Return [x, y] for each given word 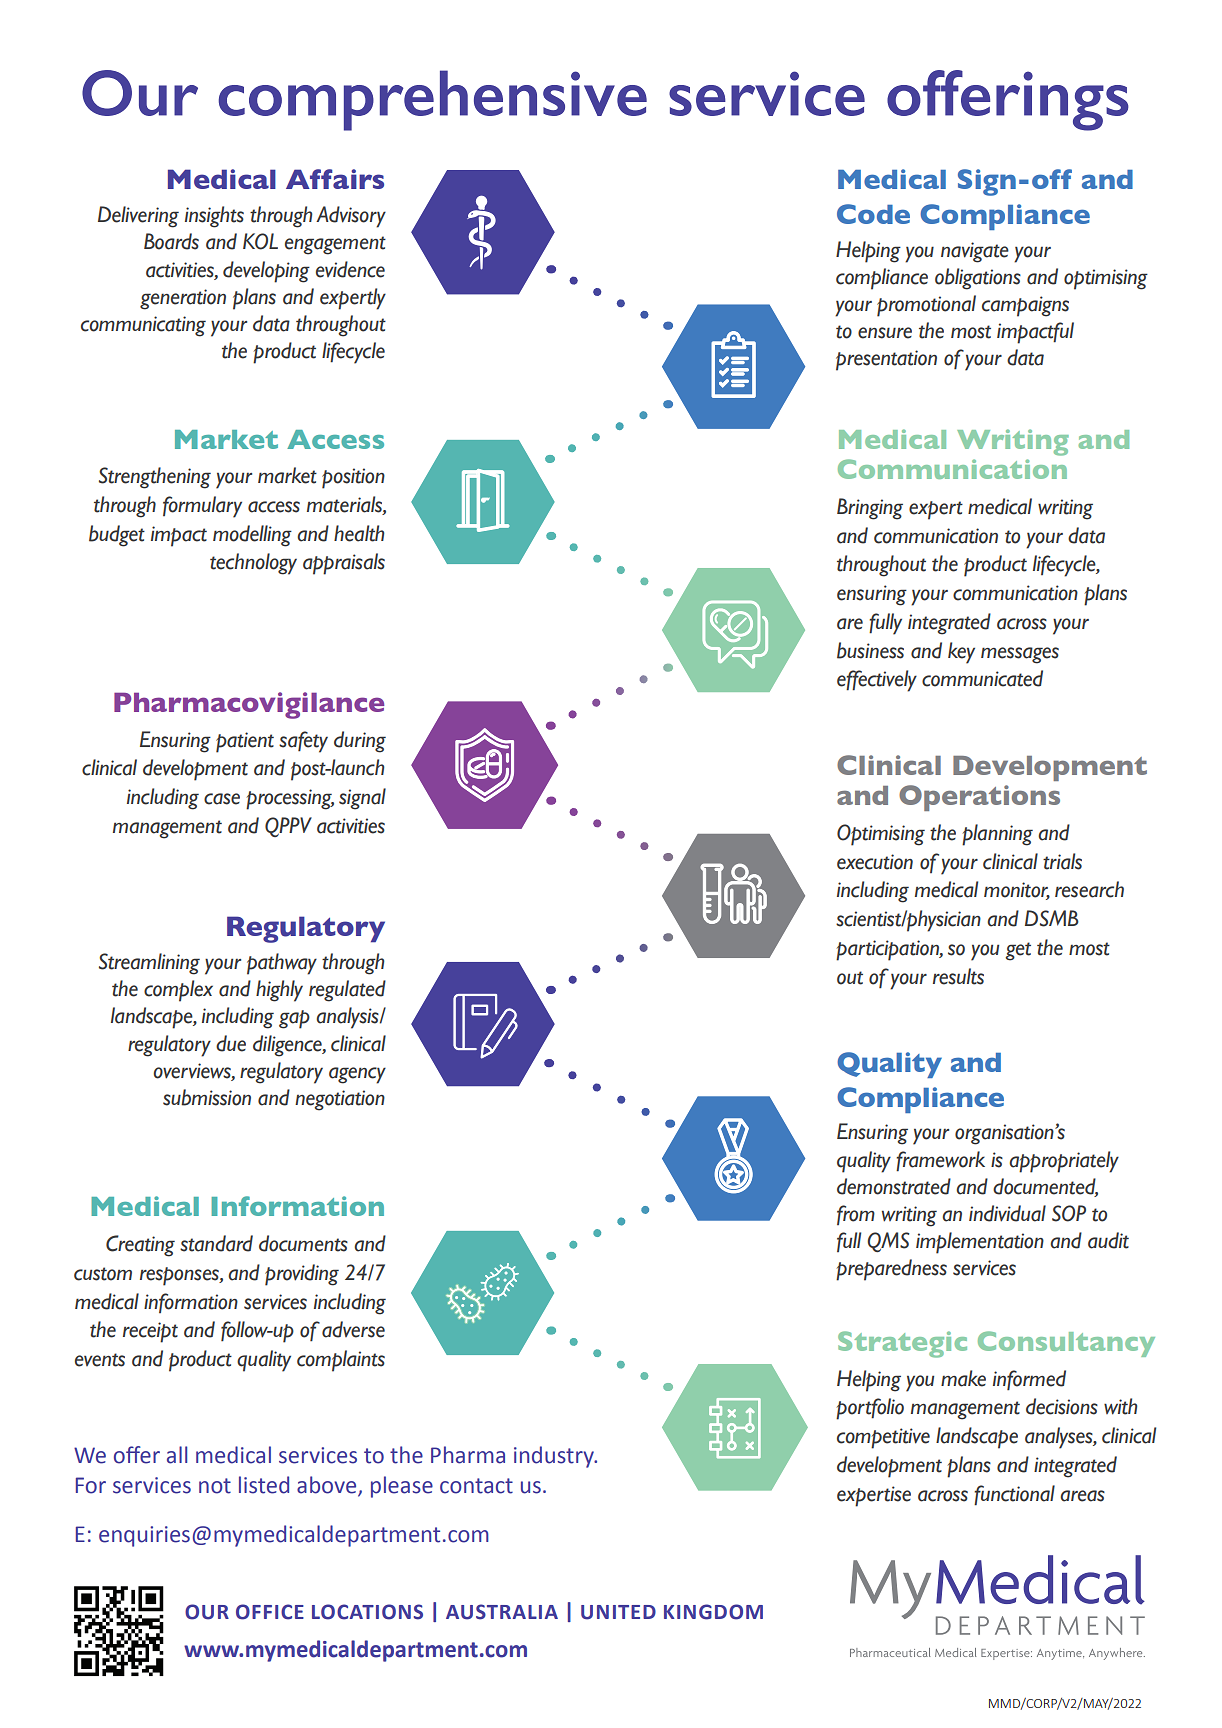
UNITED [618, 1612]
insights [214, 217]
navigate [975, 252]
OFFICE [270, 1612]
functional [1014, 1495]
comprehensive [432, 100]
